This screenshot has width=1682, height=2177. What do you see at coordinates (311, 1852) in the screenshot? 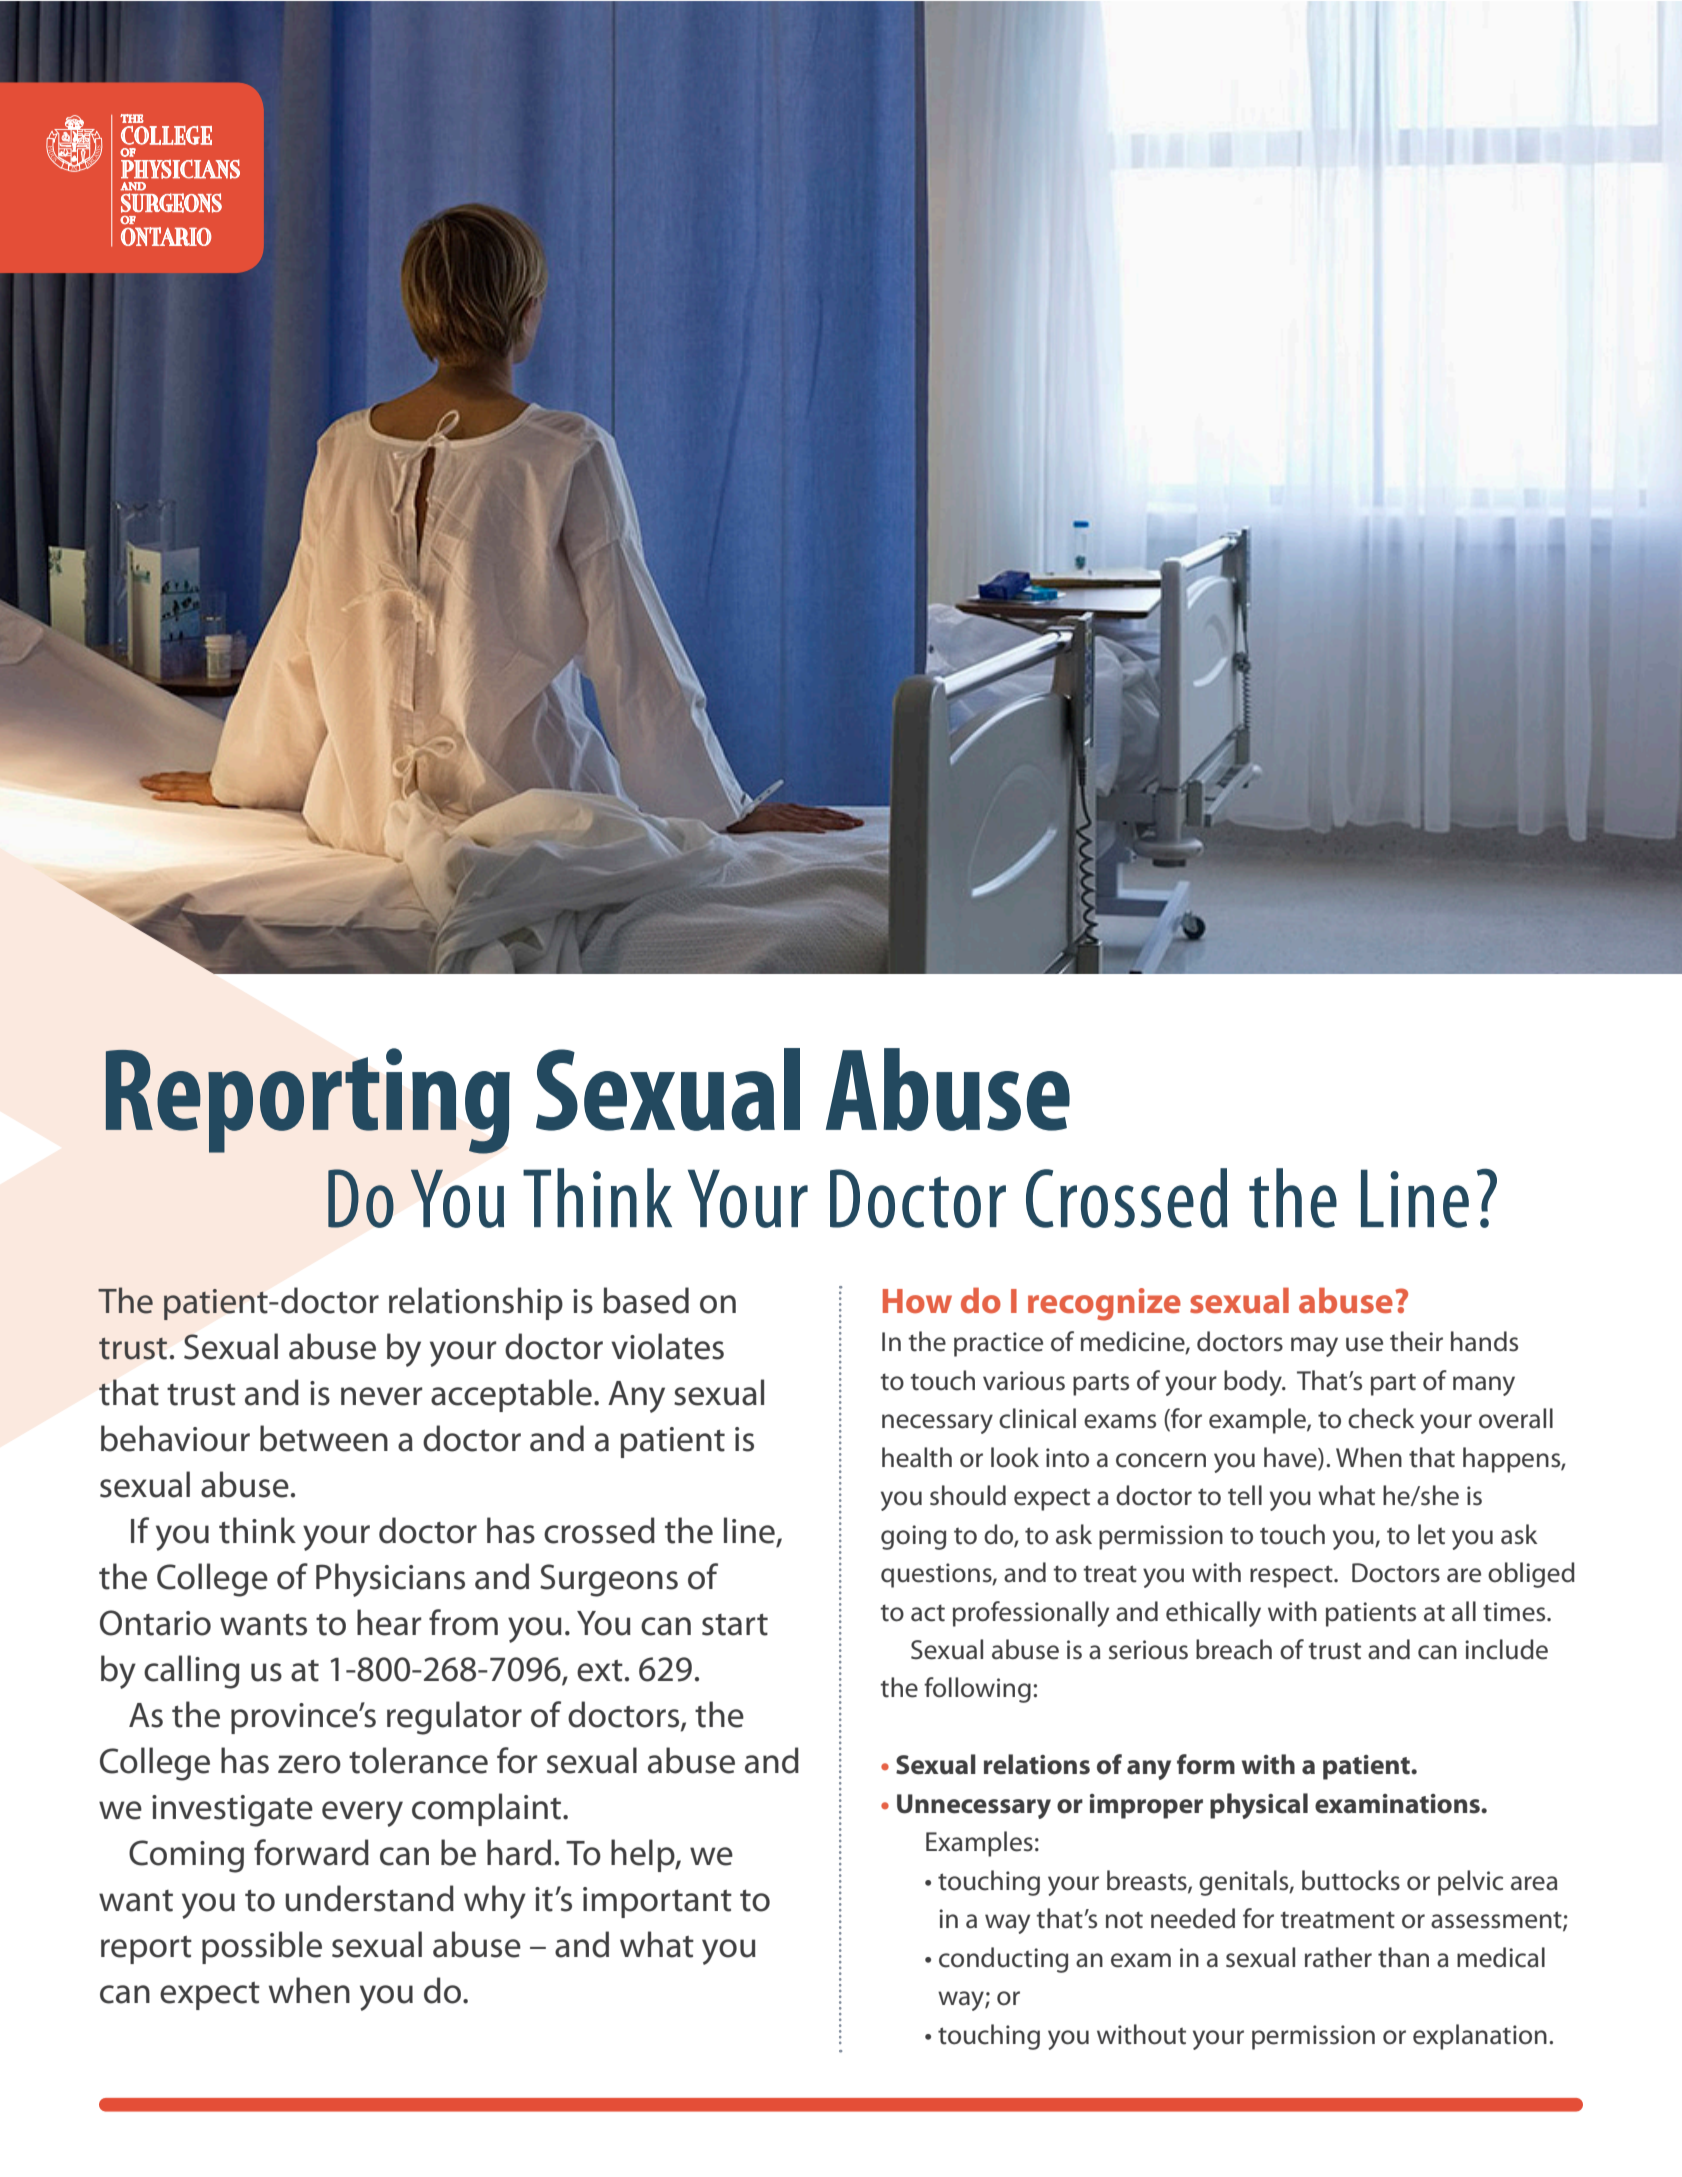
I see `forward` at bounding box center [311, 1852].
